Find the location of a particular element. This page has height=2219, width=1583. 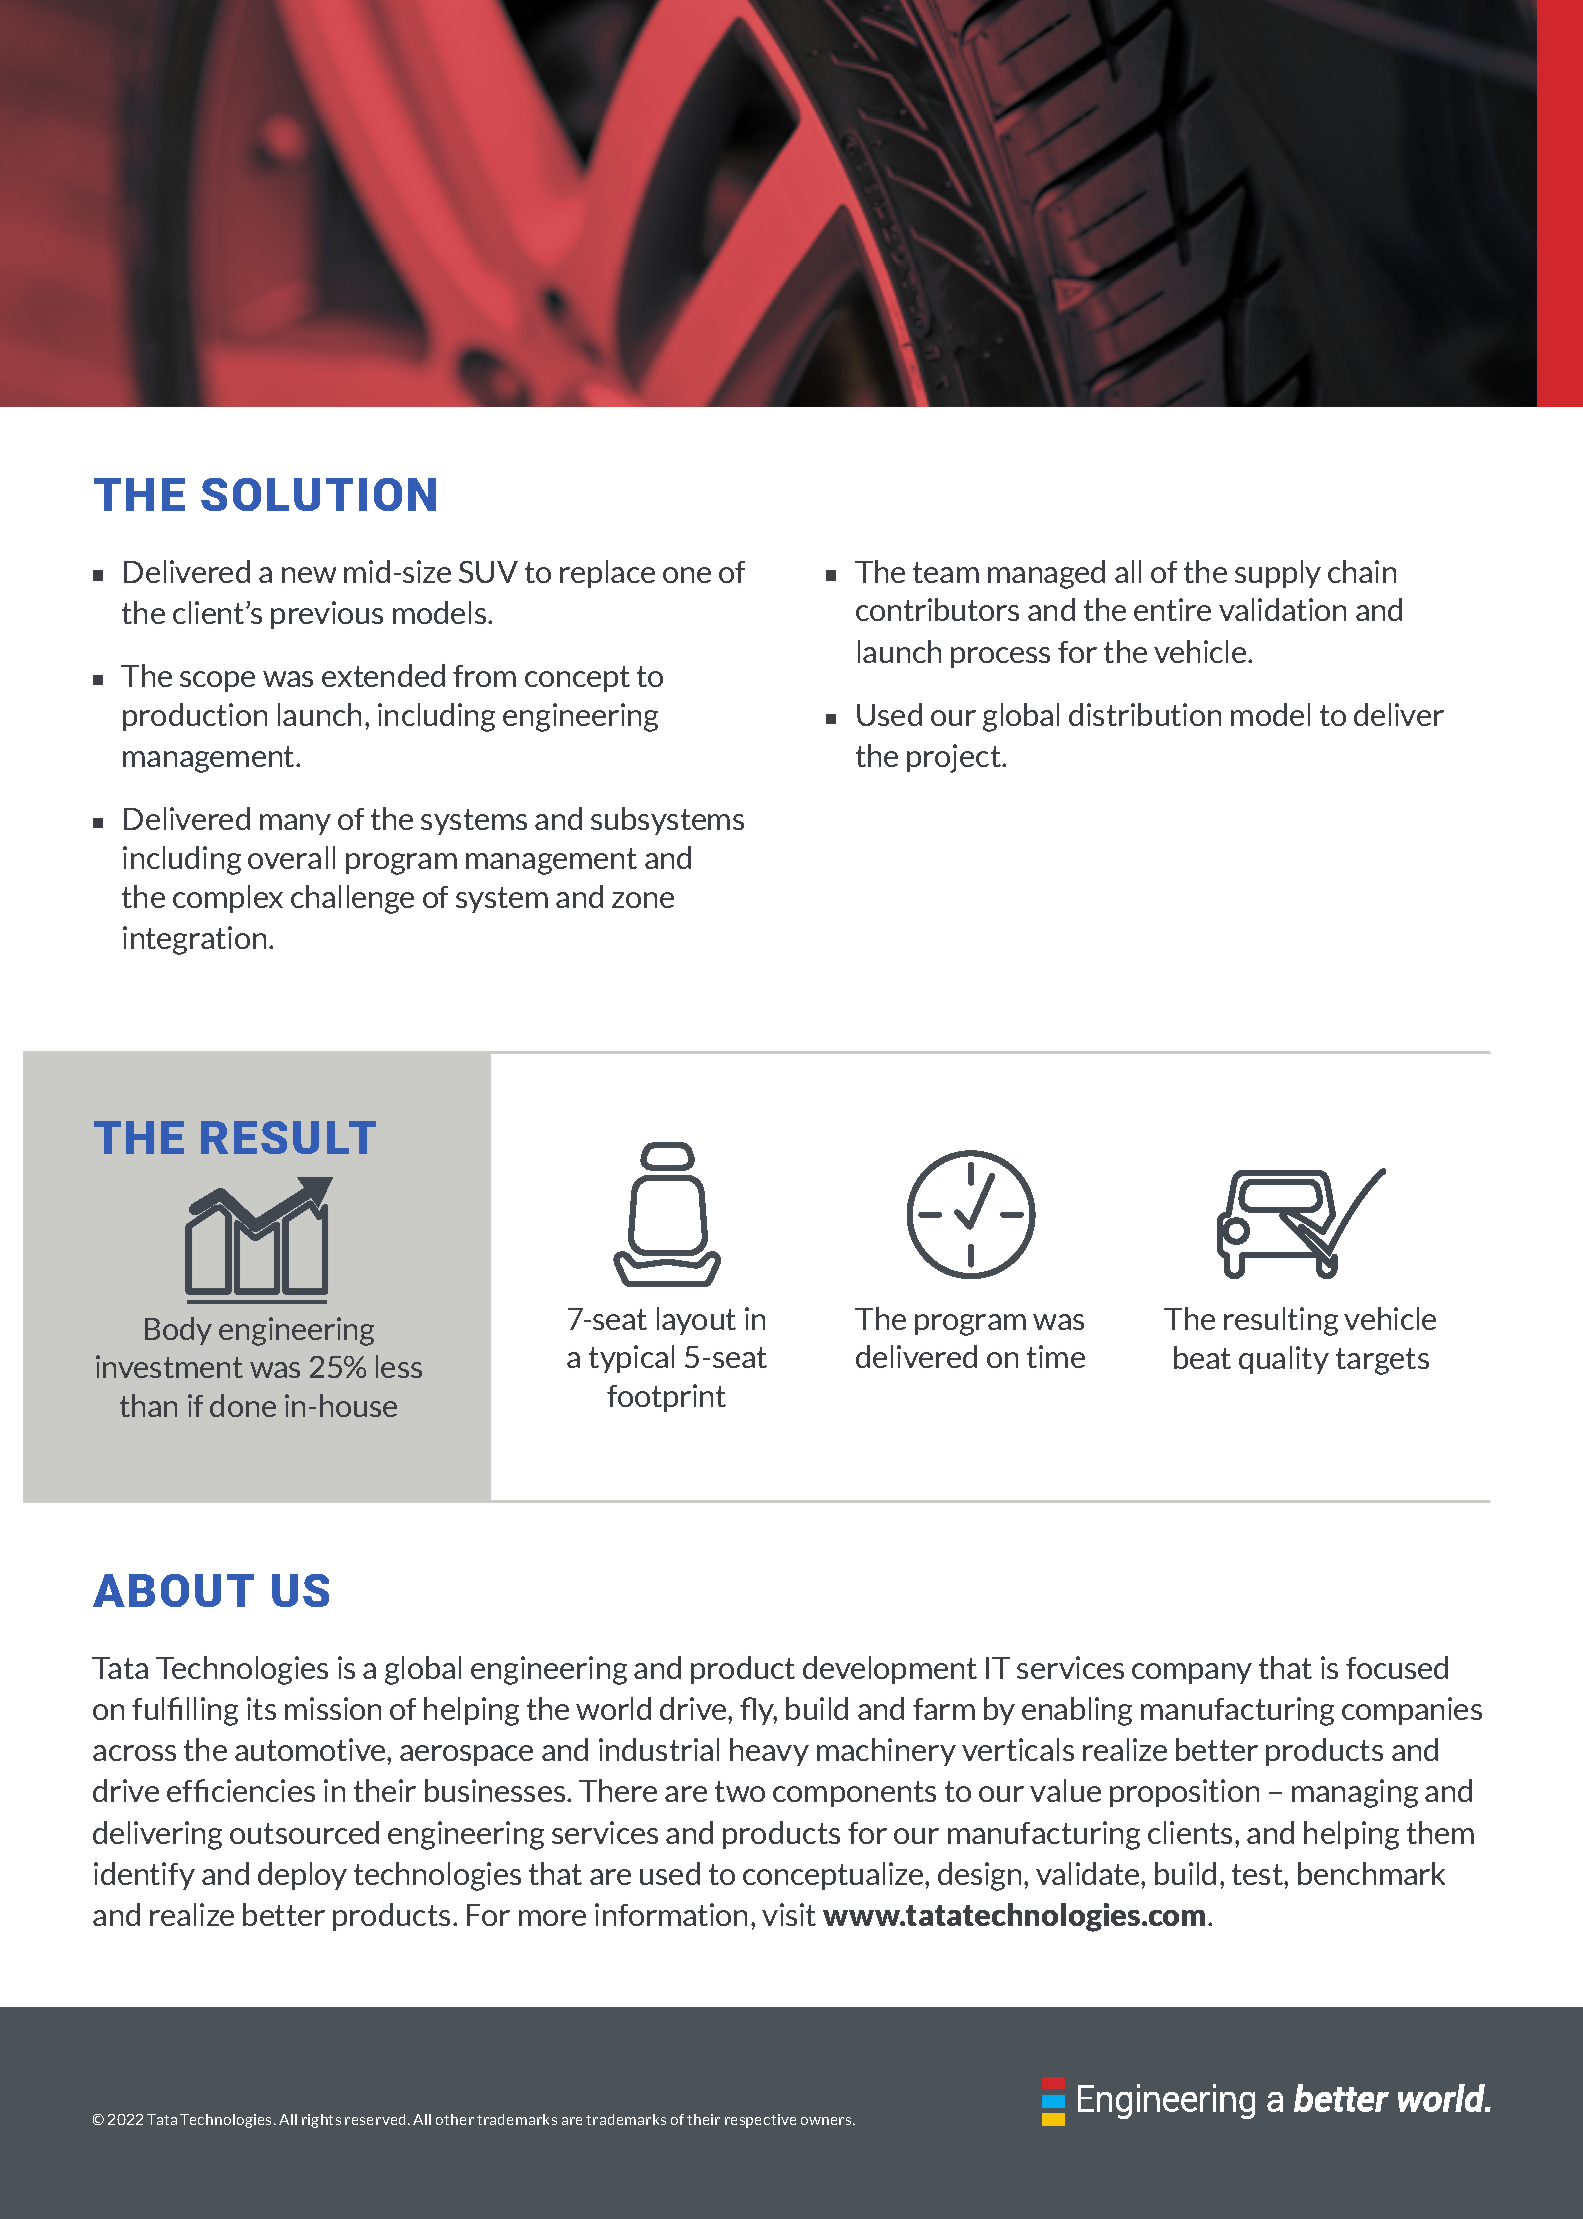

team is located at coordinates (946, 572).
